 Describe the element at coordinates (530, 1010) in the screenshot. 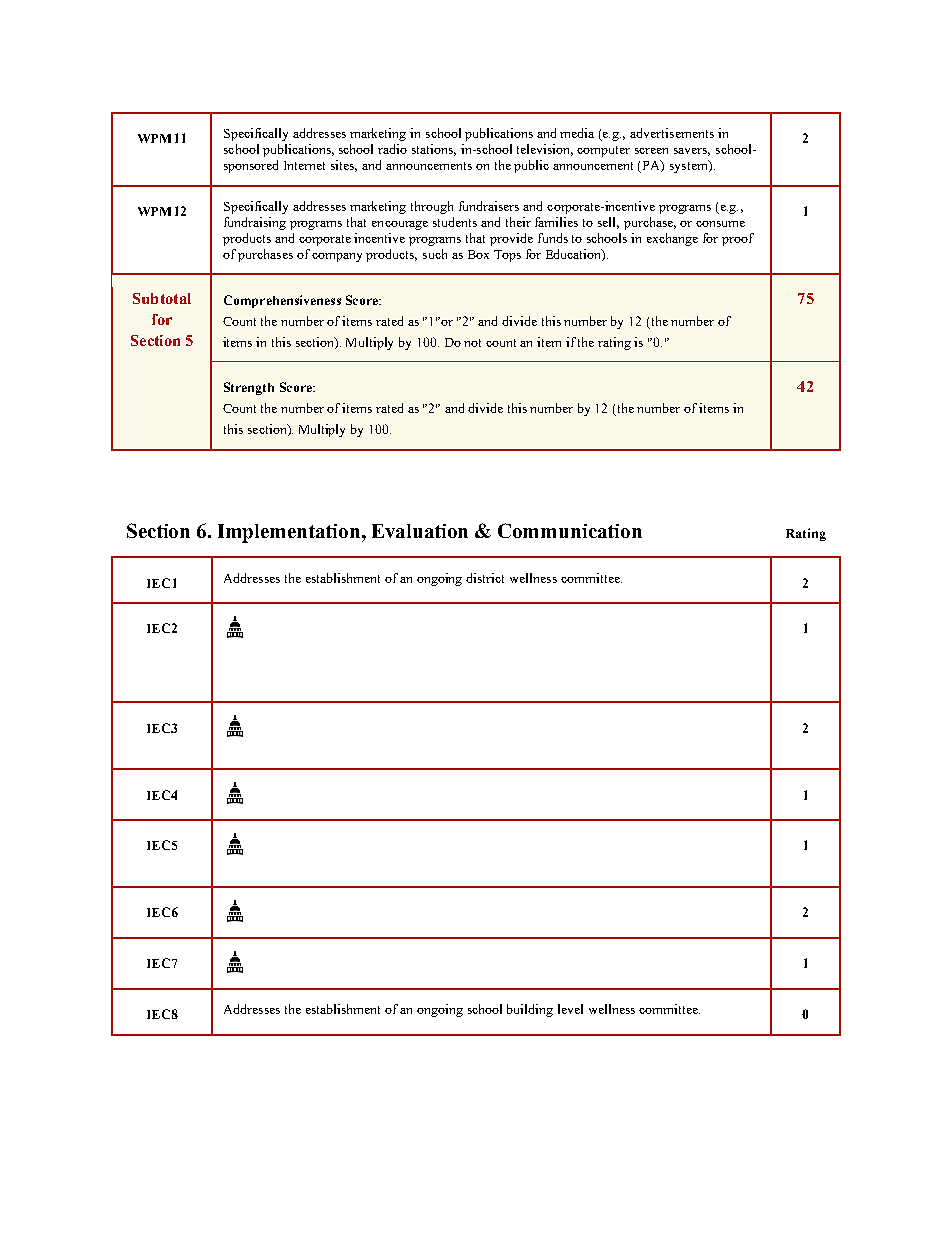

I see `building` at that location.
